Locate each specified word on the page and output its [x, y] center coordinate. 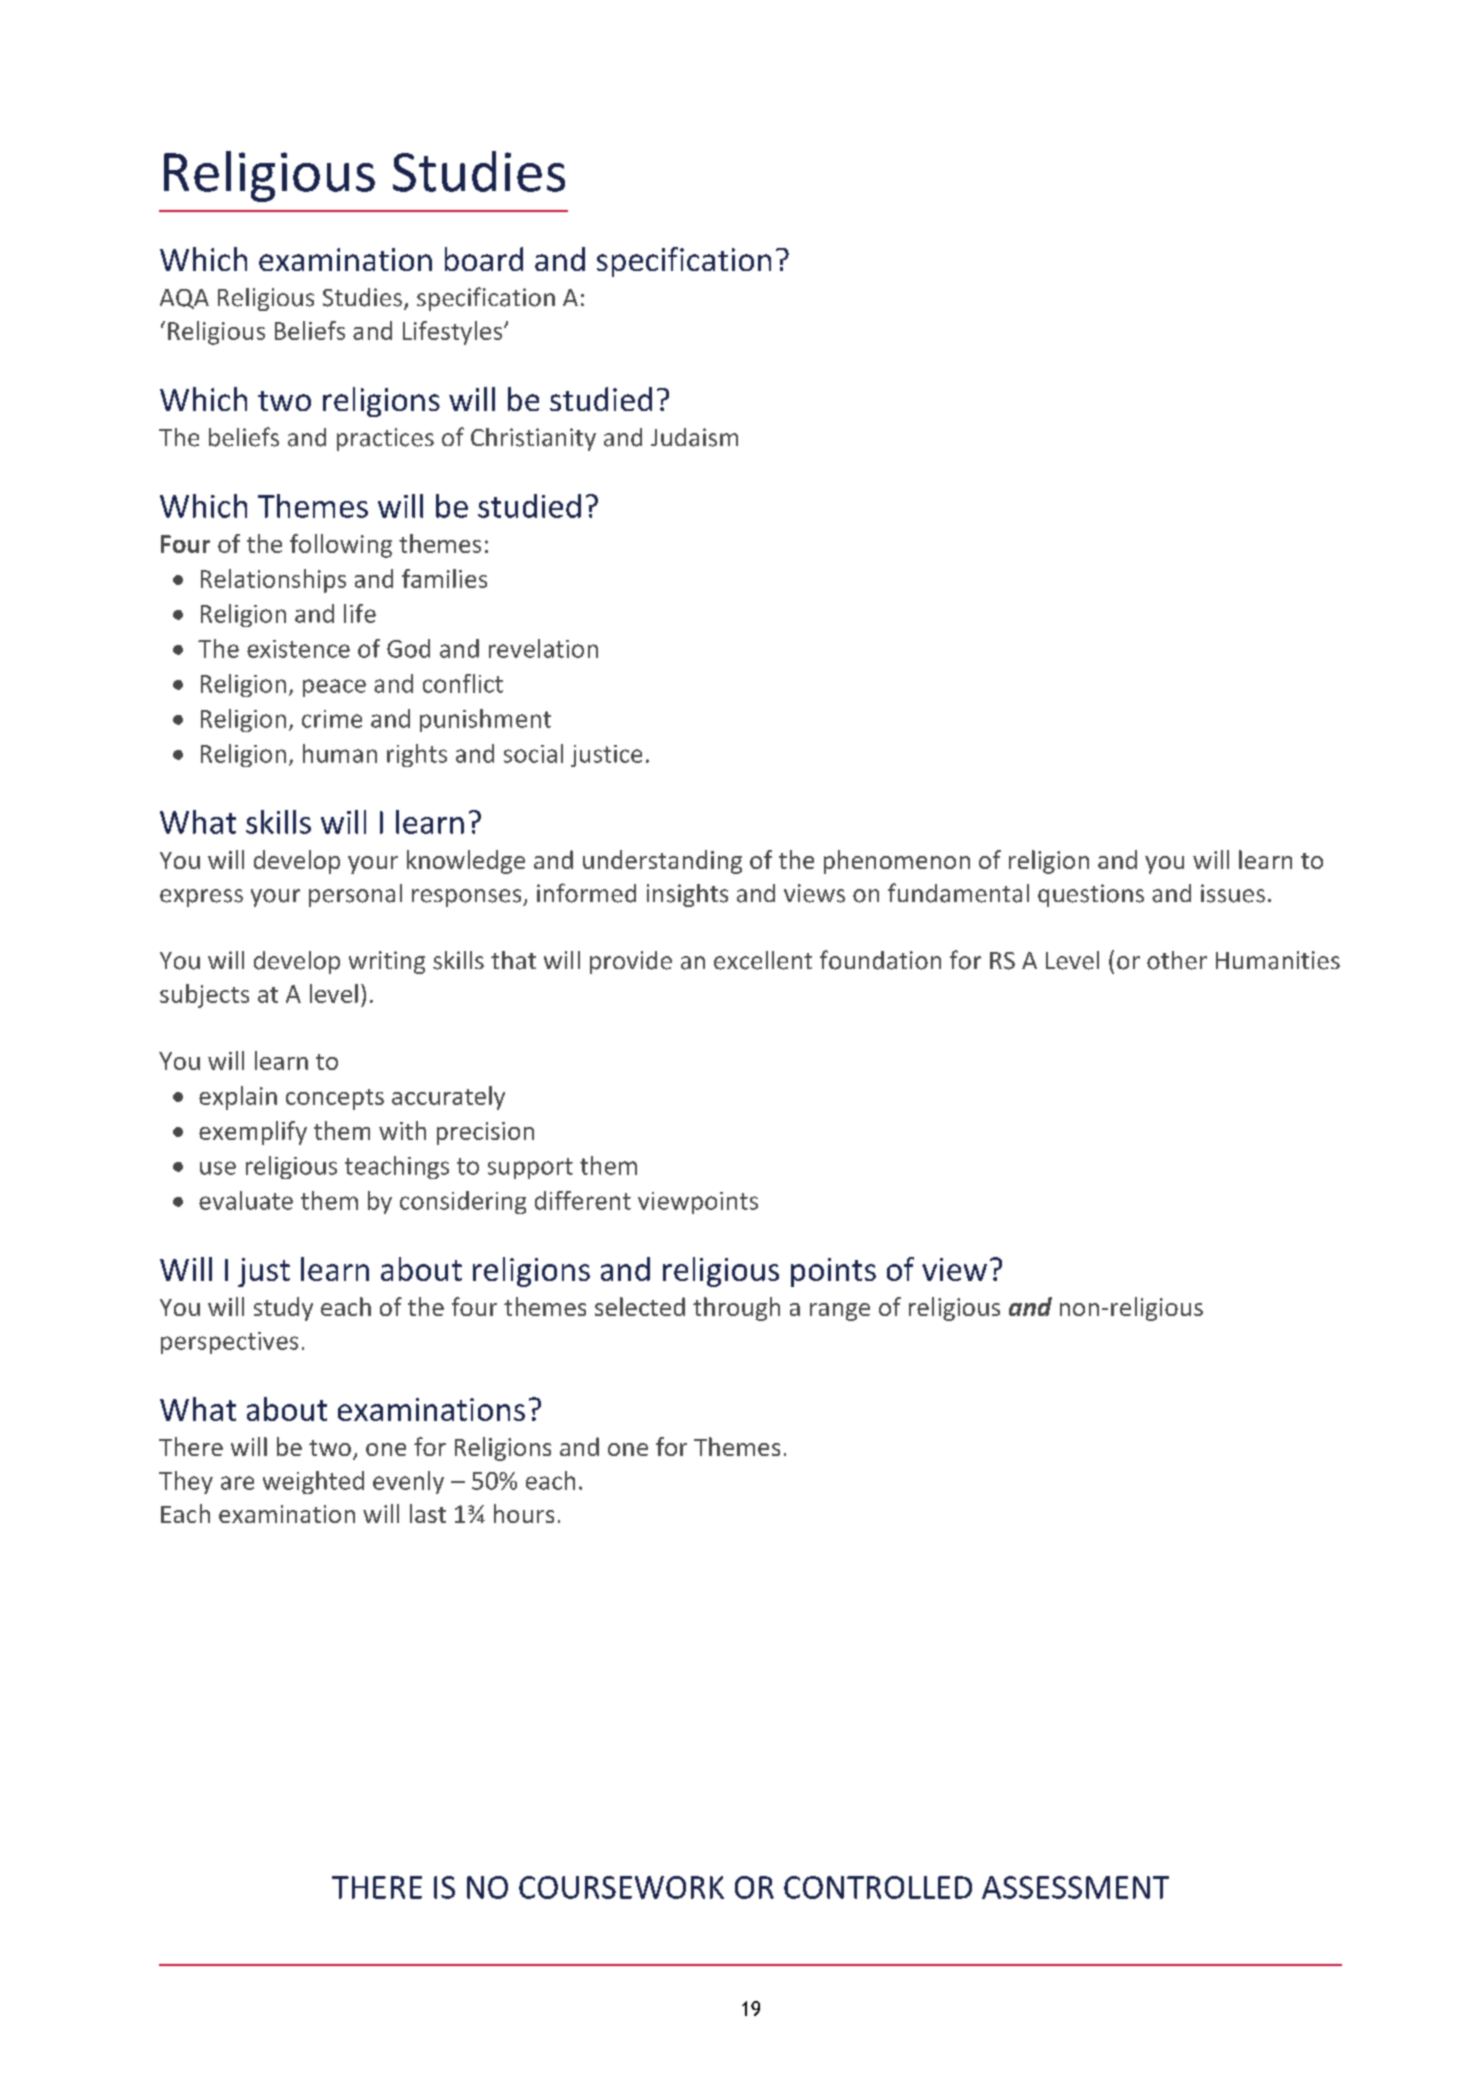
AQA [184, 299]
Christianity [533, 439]
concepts [335, 1099]
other [1177, 960]
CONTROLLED [878, 1887]
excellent [763, 960]
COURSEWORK [621, 1887]
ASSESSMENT [1075, 1887]
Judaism [694, 437]
